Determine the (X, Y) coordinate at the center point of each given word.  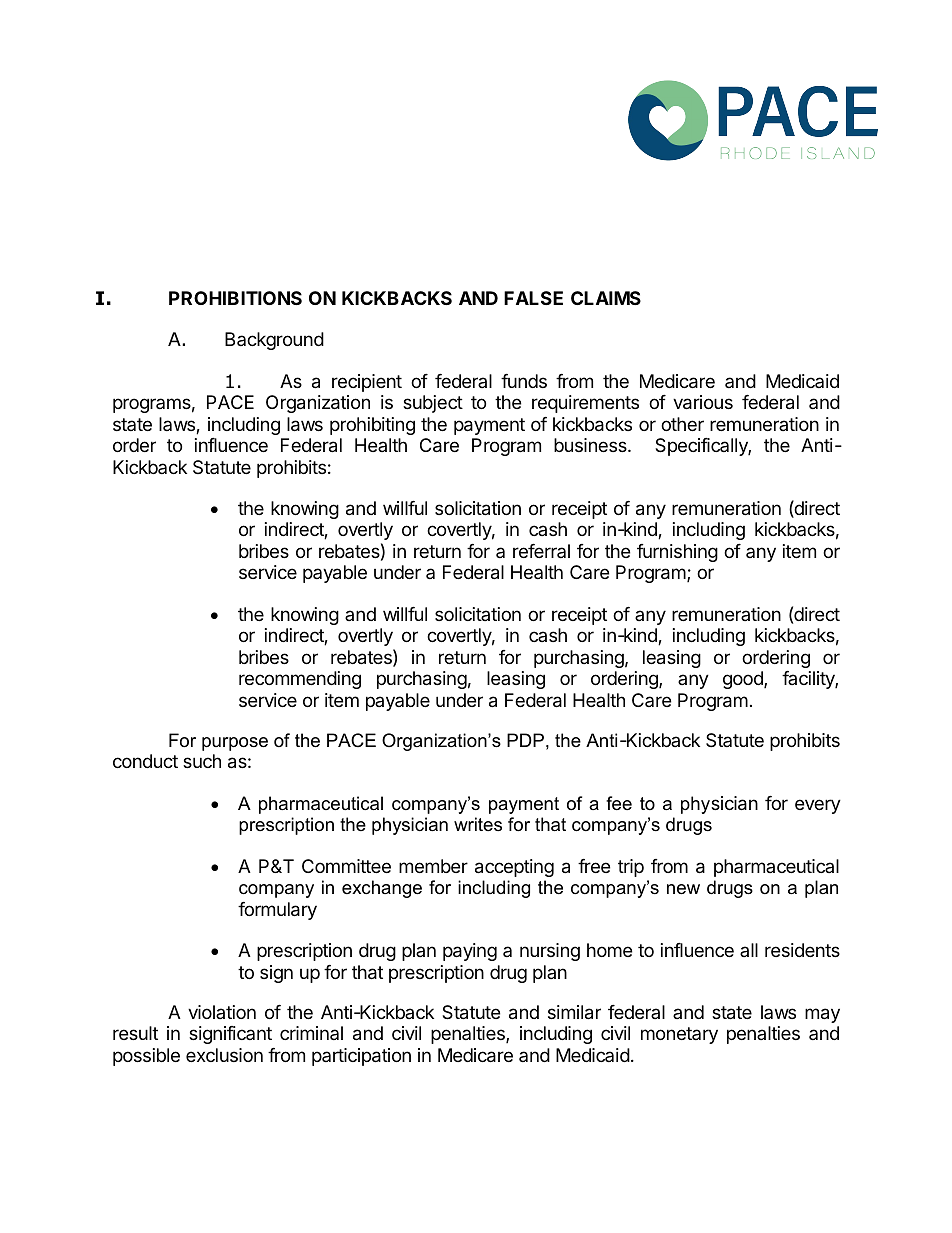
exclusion (224, 1055)
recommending (300, 680)
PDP (525, 740)
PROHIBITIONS (235, 298)
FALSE (533, 298)
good (744, 680)
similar (574, 1012)
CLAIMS (606, 298)
